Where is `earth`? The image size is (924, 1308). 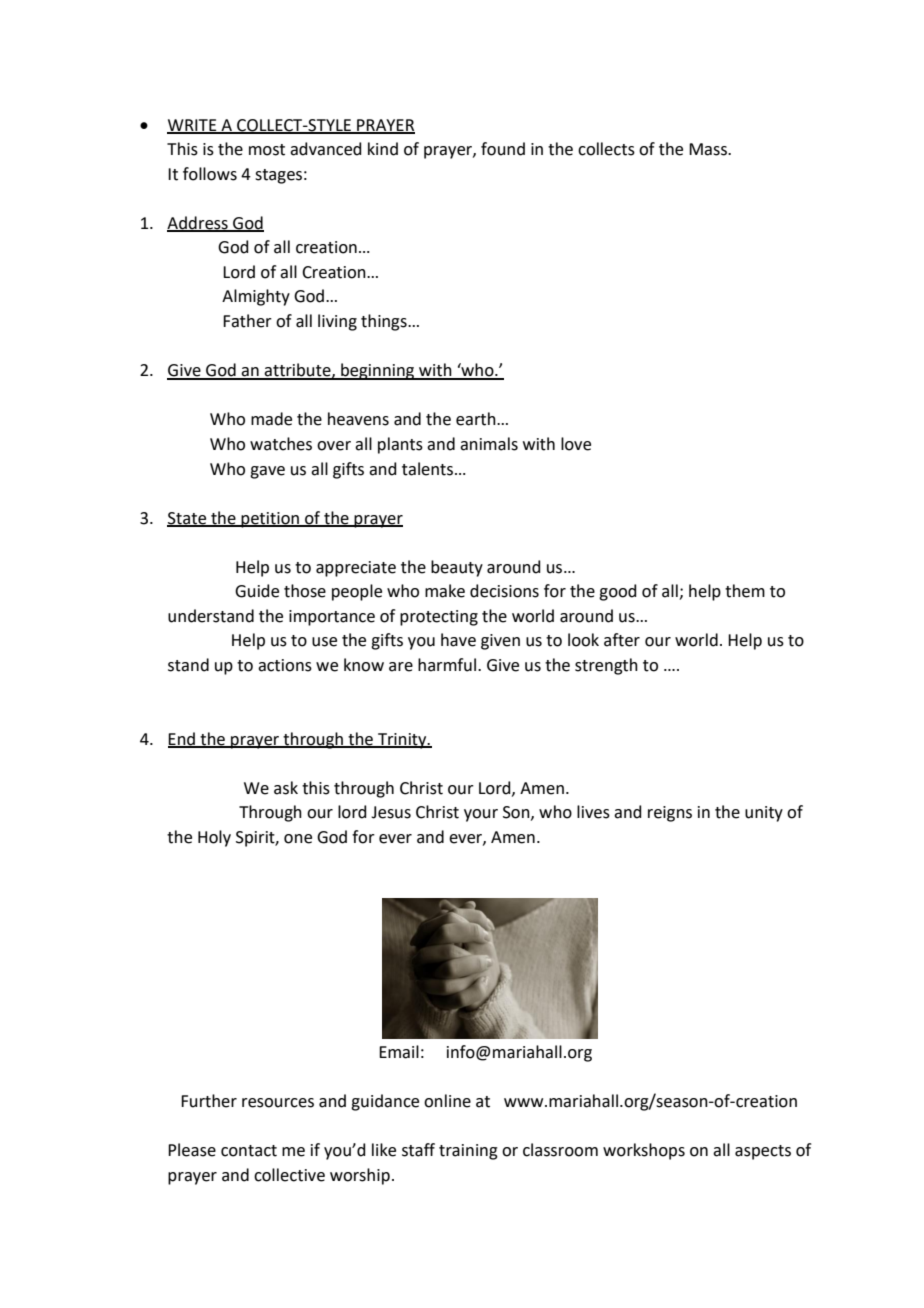
earth is located at coordinates (477, 419).
